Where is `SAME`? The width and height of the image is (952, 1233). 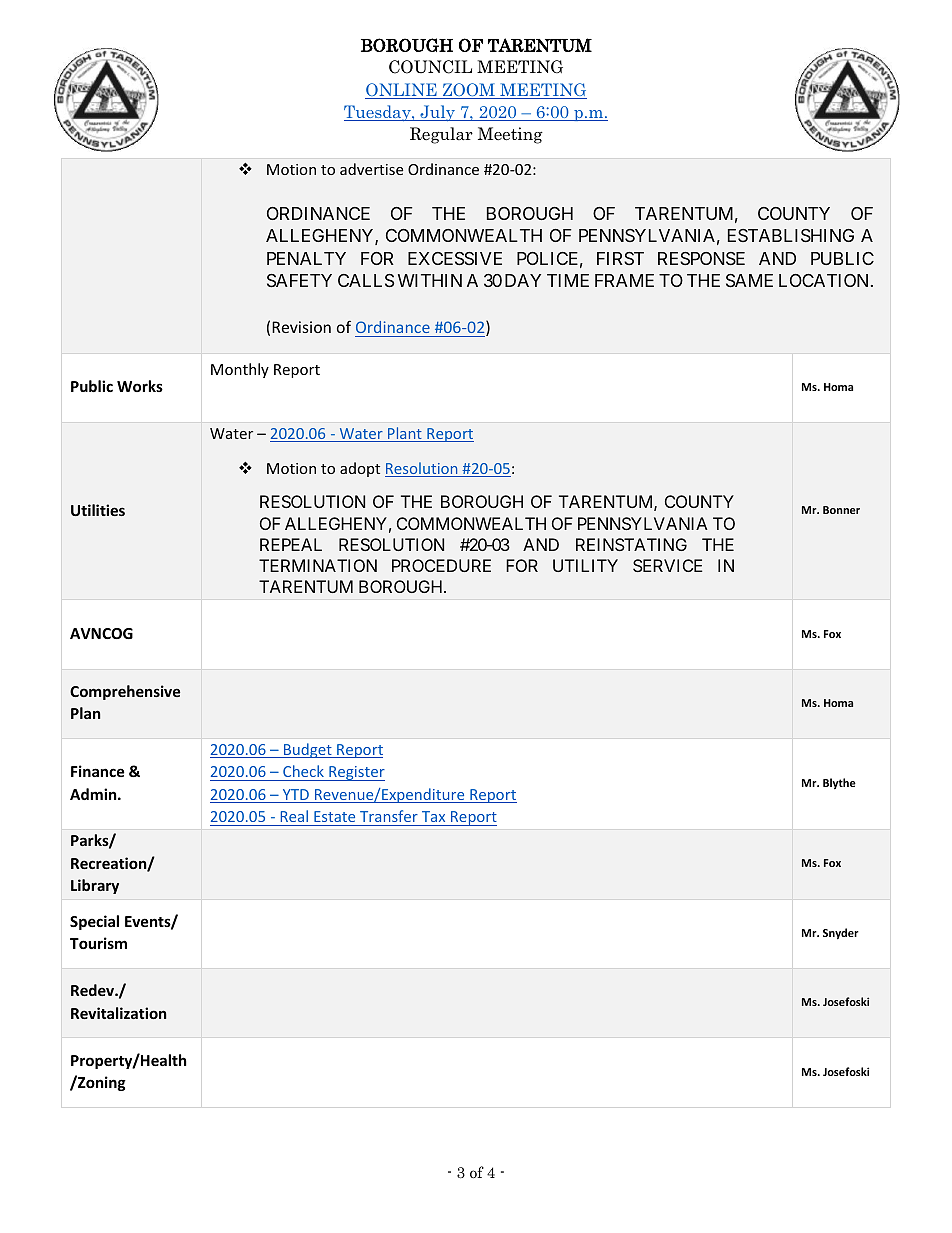 SAME is located at coordinates (749, 281).
